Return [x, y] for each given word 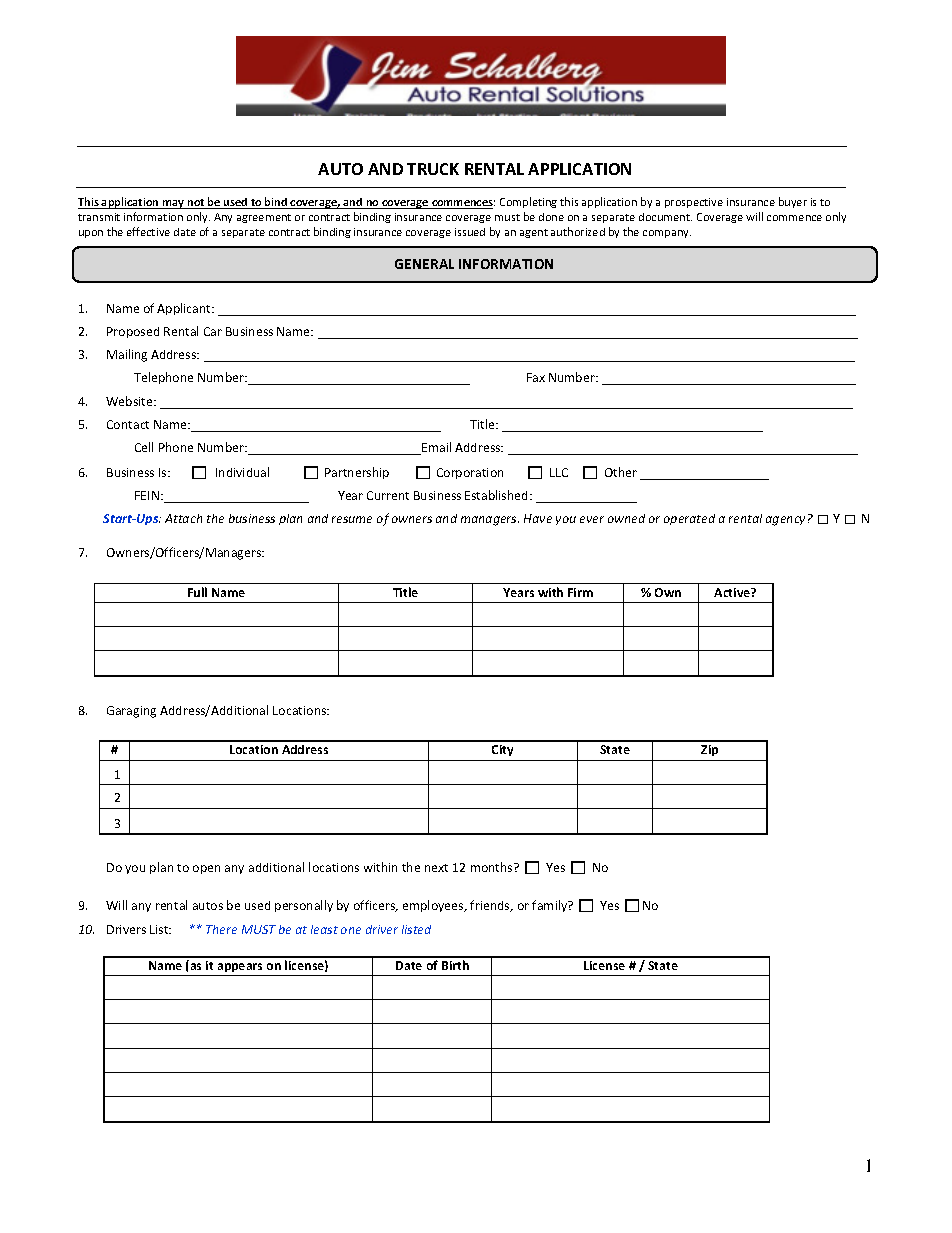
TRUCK [433, 169]
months [493, 867]
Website [130, 401]
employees [434, 906]
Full [197, 592]
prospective [694, 203]
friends [491, 906]
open [206, 869]
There [221, 929]
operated [689, 519]
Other [621, 472]
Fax [536, 377]
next [436, 868]
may [174, 204]
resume [352, 519]
